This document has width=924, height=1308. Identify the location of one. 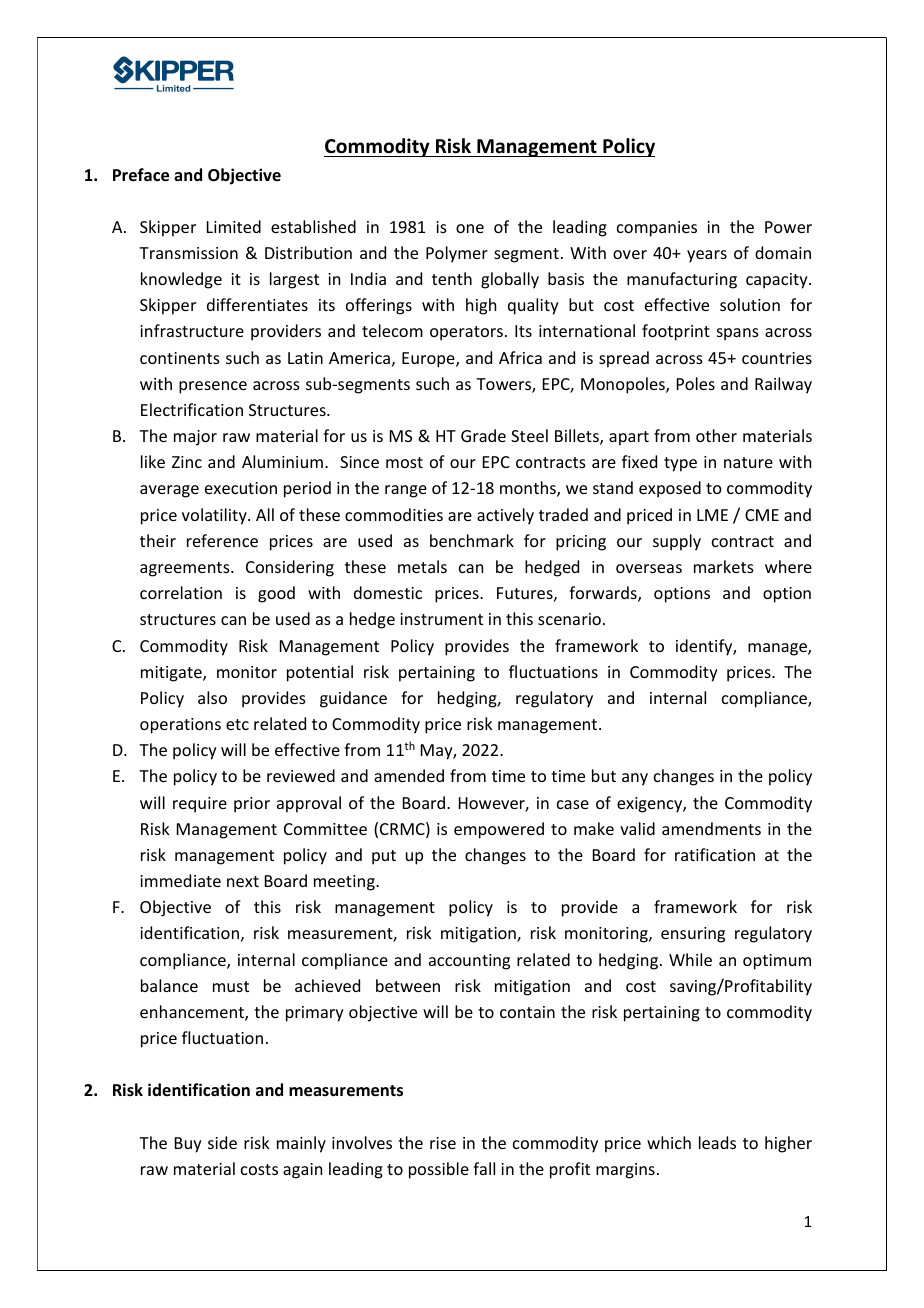
(470, 228).
